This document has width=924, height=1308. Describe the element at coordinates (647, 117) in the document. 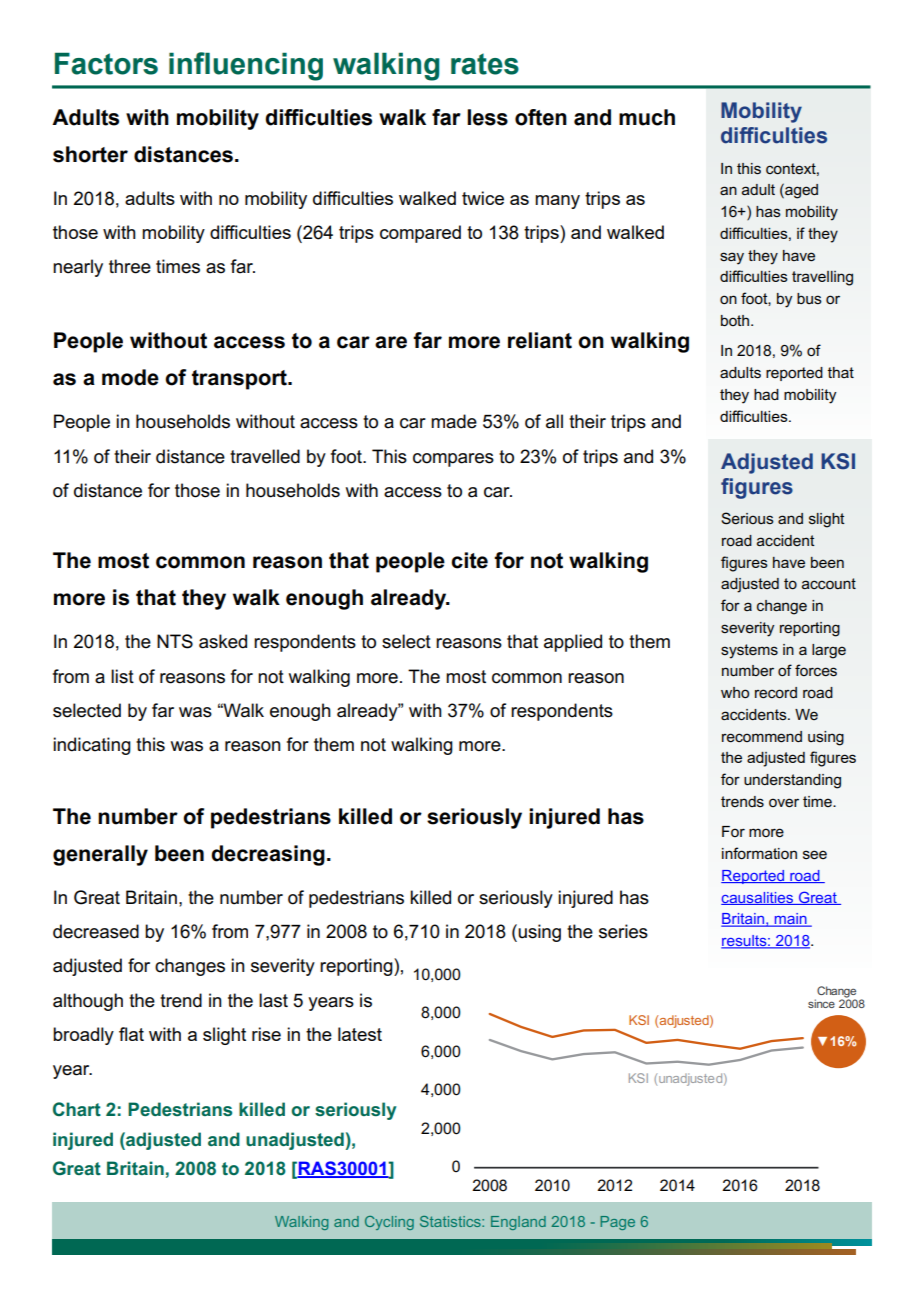

I see `much` at that location.
